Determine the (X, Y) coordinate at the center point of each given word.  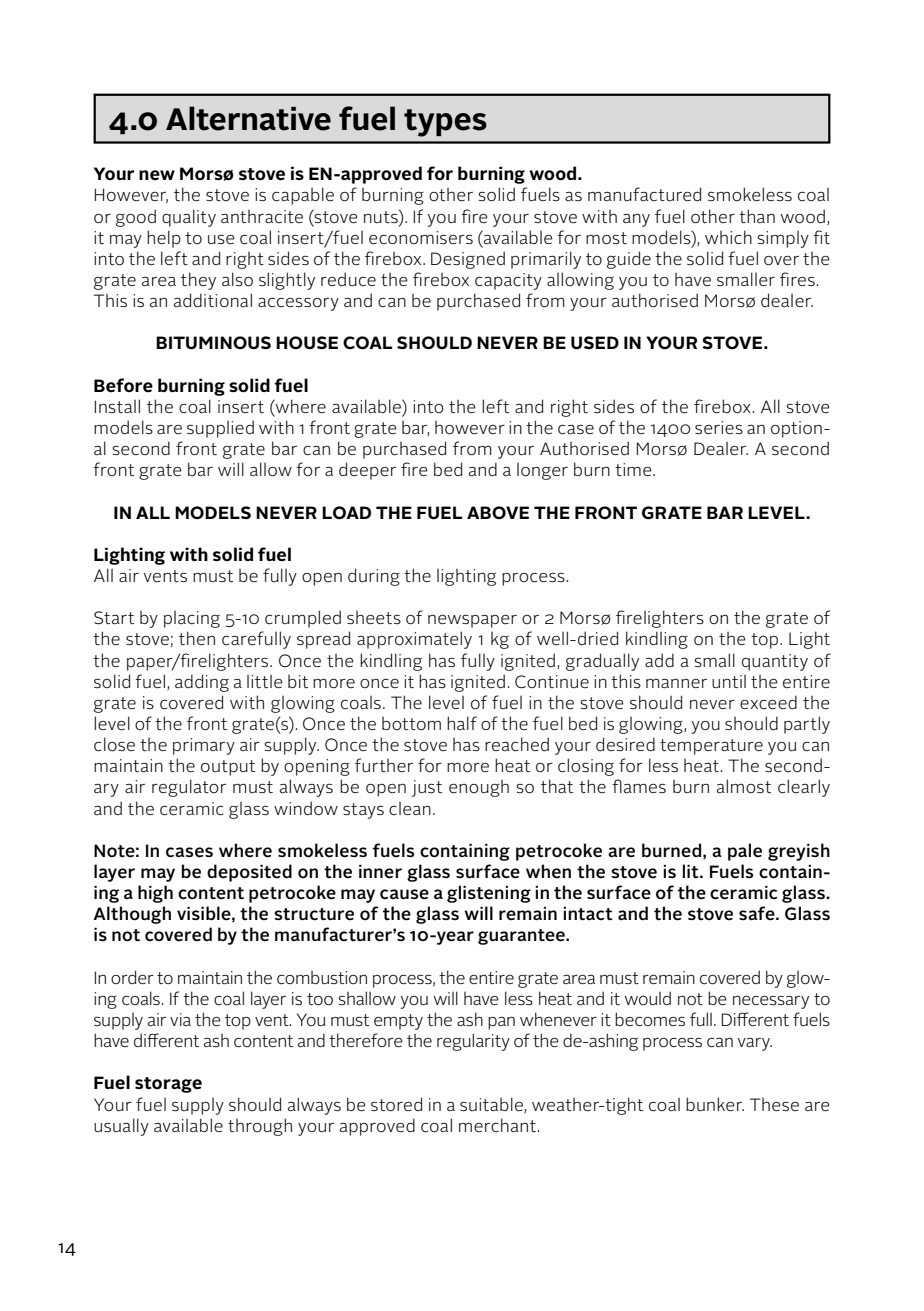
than (757, 216)
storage (168, 1085)
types (445, 123)
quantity (775, 662)
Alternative (248, 118)
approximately (414, 640)
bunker (715, 1104)
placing (192, 619)
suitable (492, 1105)
